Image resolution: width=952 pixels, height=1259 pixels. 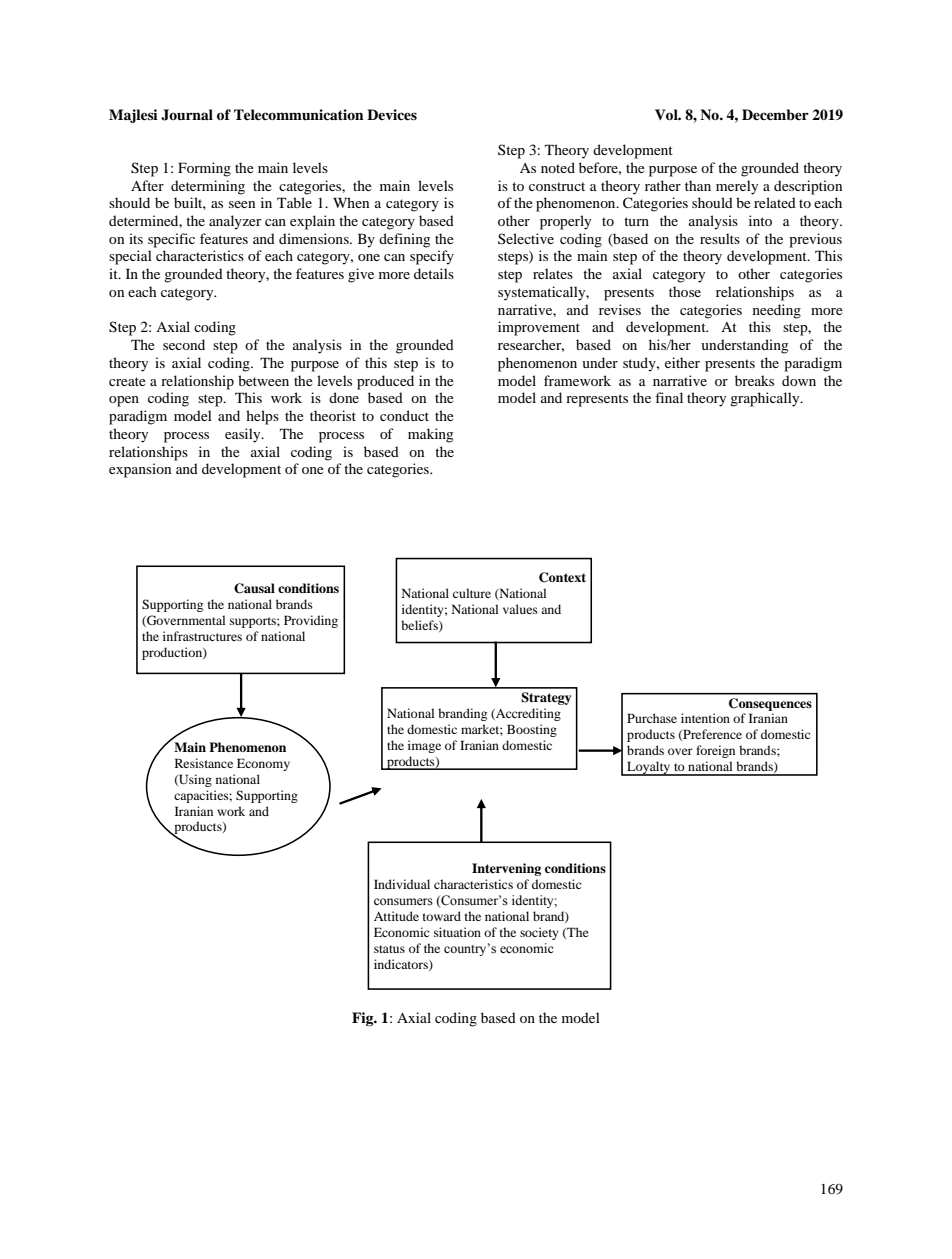 I want to click on status, so click(x=389, y=949).
